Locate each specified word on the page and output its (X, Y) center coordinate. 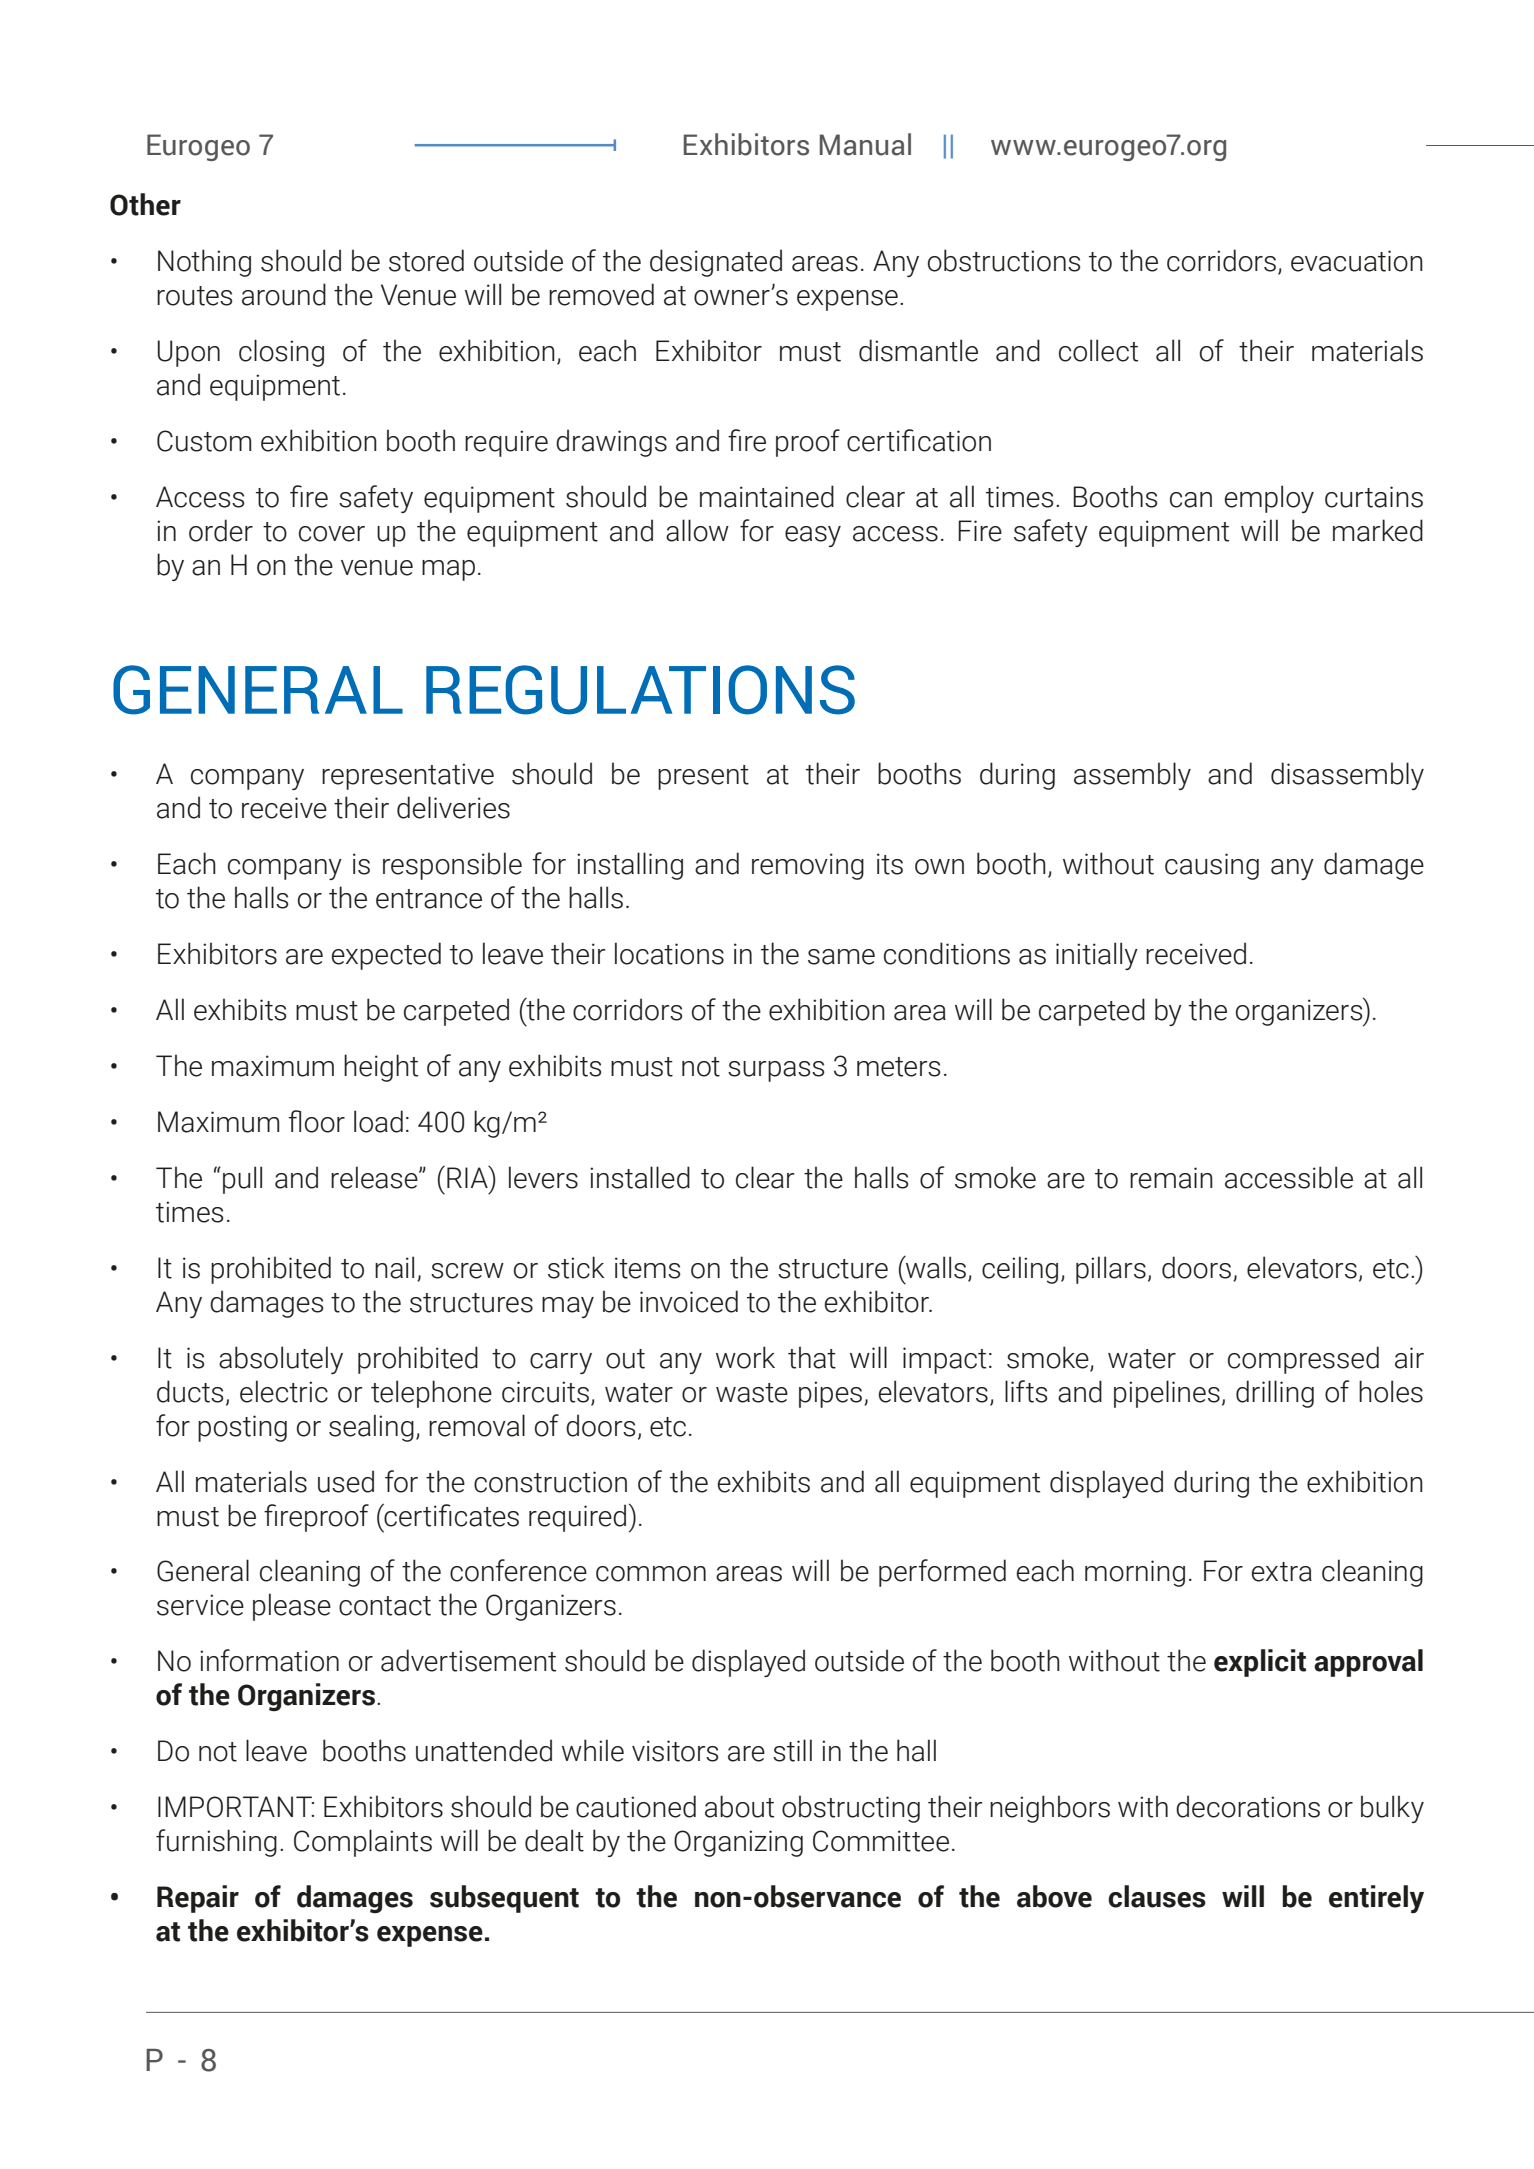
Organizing (738, 1843)
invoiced (689, 1301)
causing (1212, 866)
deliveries (453, 807)
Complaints (363, 1843)
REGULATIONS (640, 690)
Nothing (204, 263)
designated (716, 263)
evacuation (1357, 261)
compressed (1303, 1360)
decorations (1248, 1806)
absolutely (281, 1360)
